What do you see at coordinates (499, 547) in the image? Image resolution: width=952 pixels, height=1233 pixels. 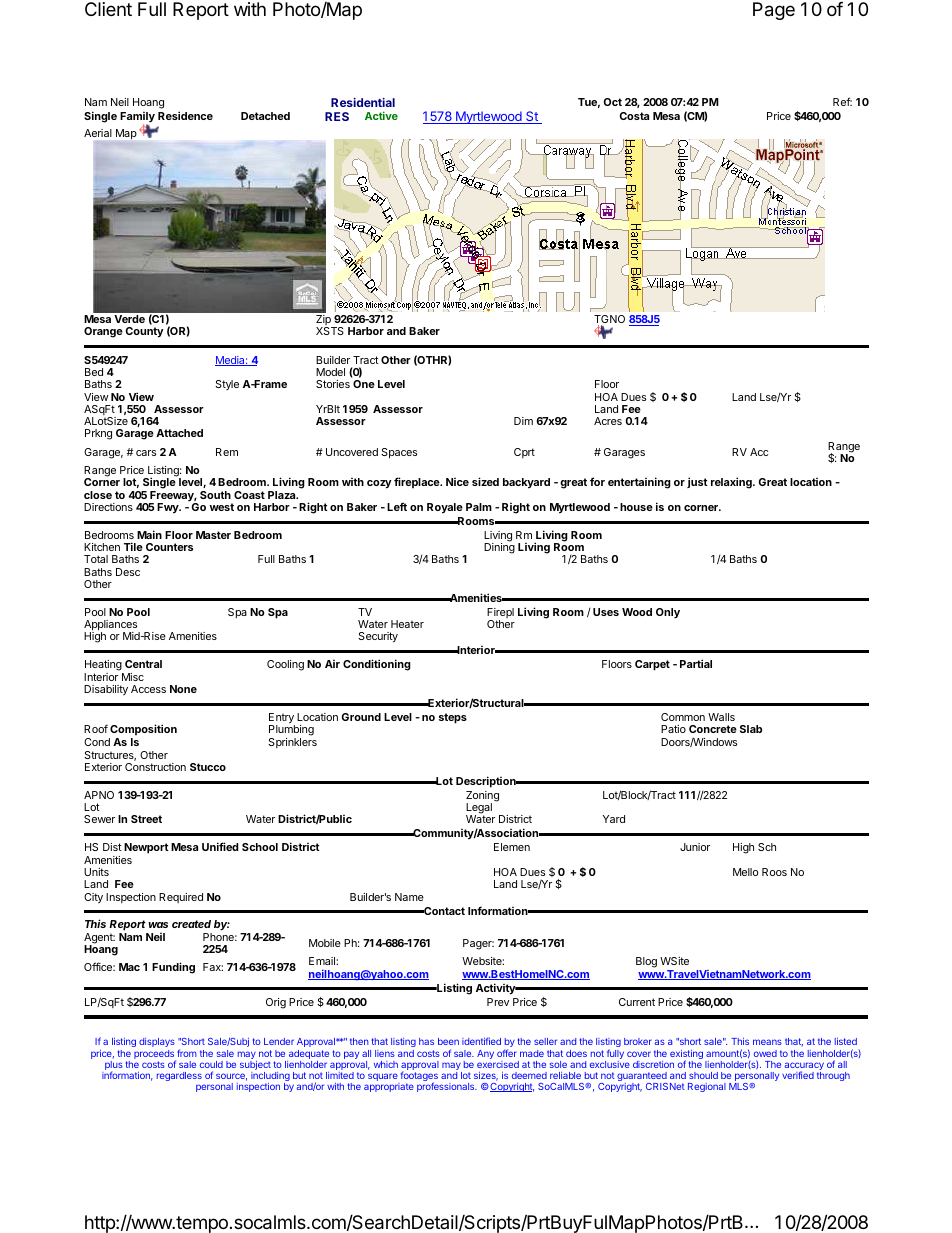 I see `Dining` at bounding box center [499, 547].
